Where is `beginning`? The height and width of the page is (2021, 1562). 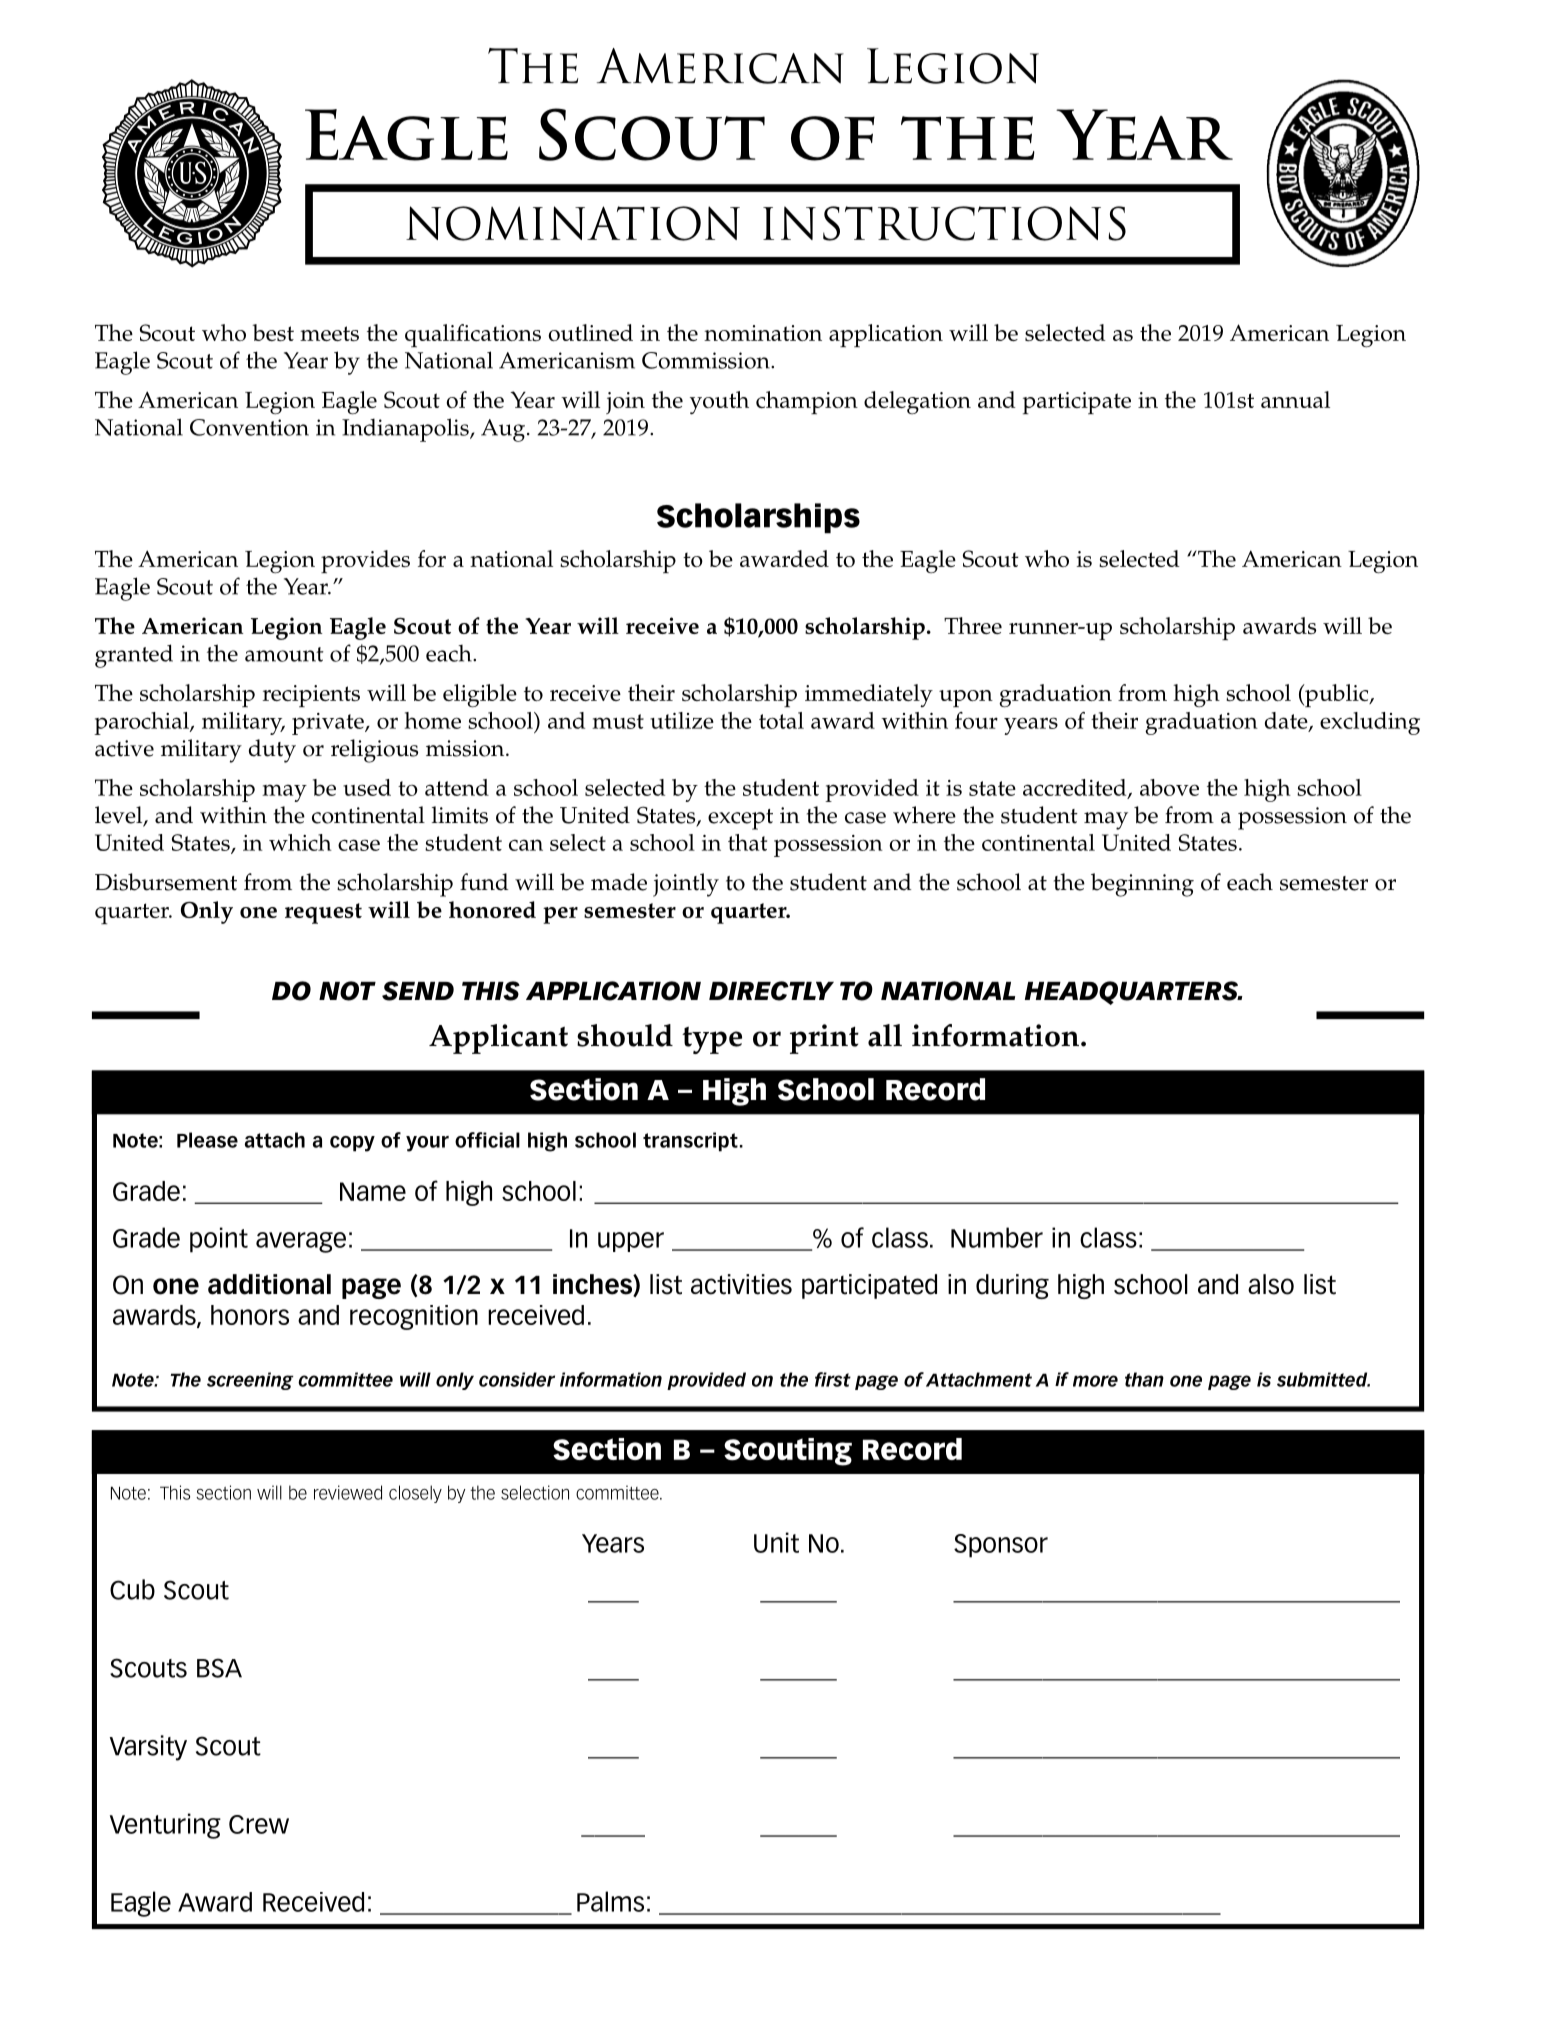 beginning is located at coordinates (1142, 885).
